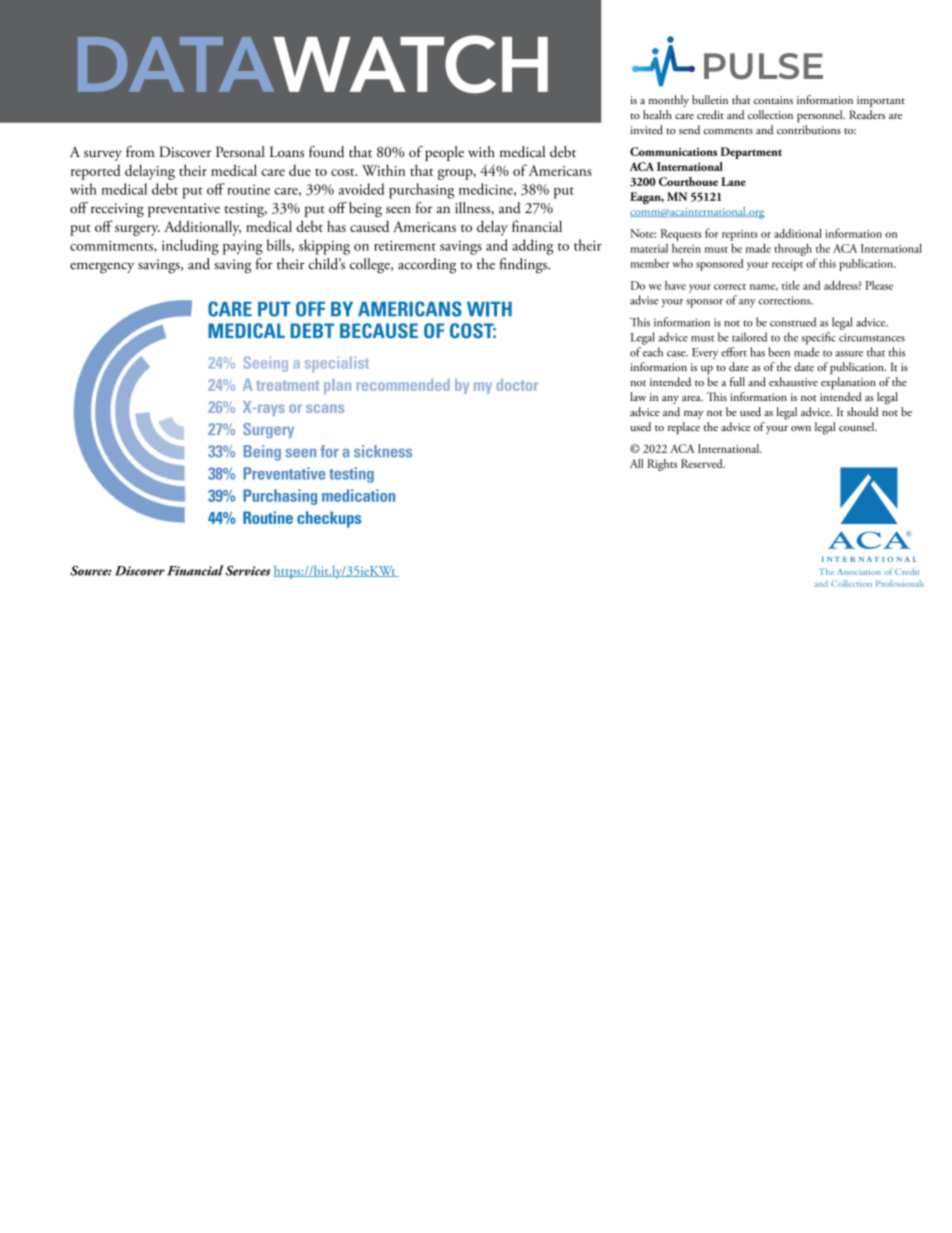  What do you see at coordinates (379, 331) in the document?
I see `BECAUSE` at bounding box center [379, 331].
